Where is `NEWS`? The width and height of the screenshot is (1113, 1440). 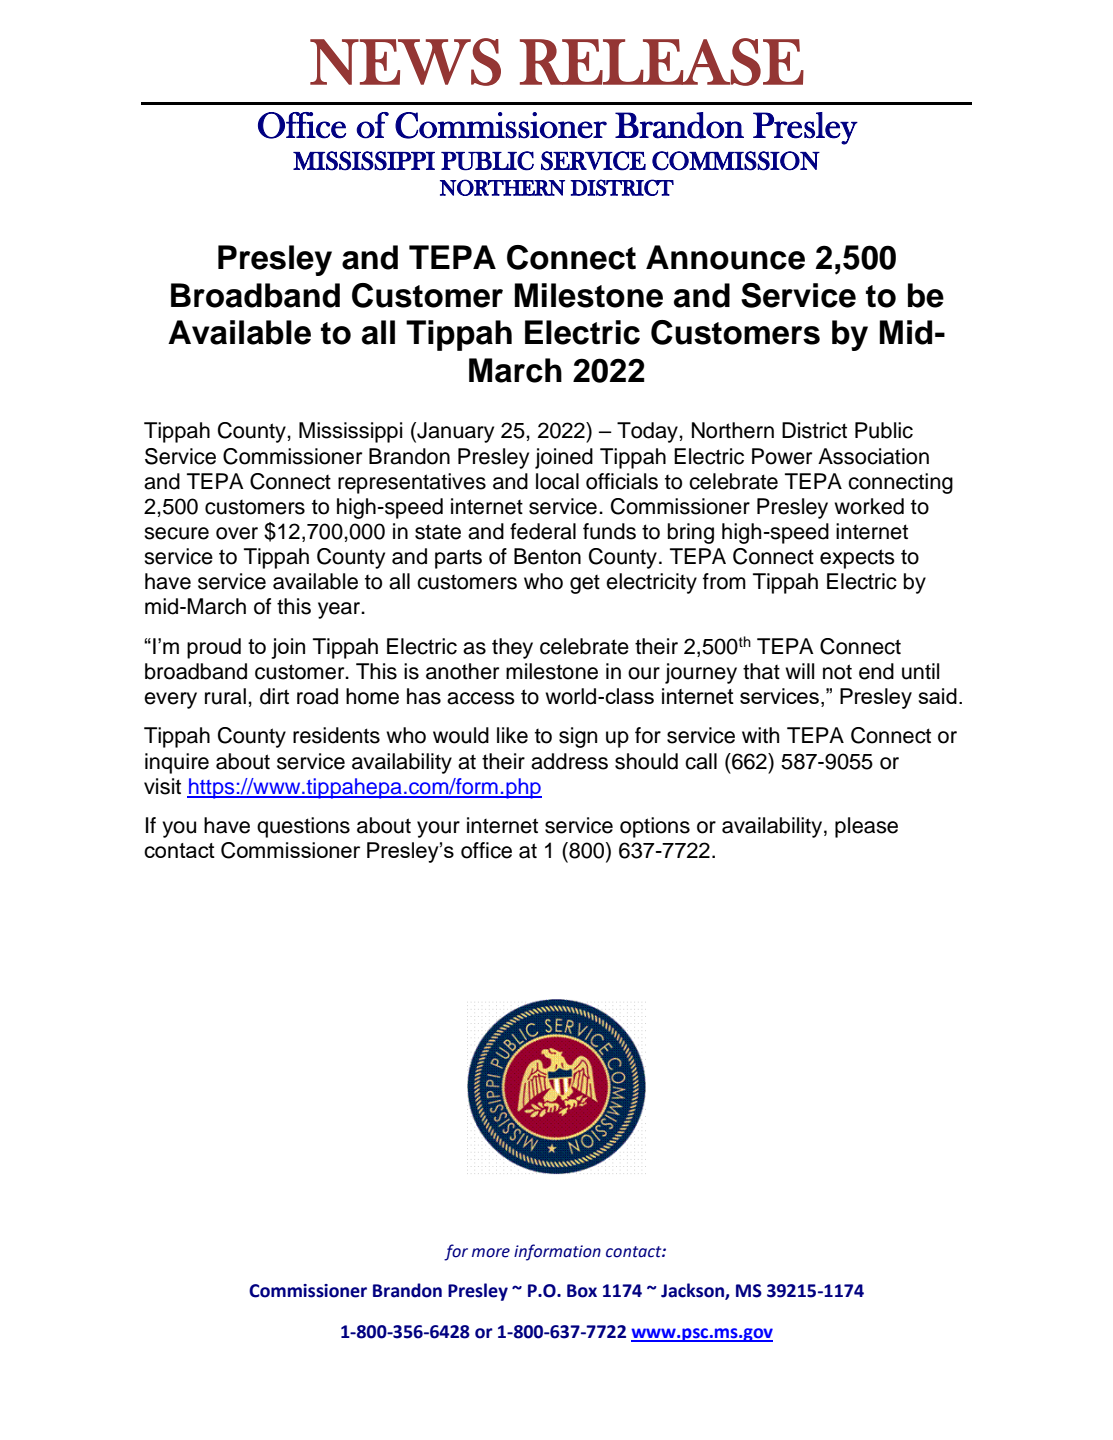 NEWS is located at coordinates (405, 62).
